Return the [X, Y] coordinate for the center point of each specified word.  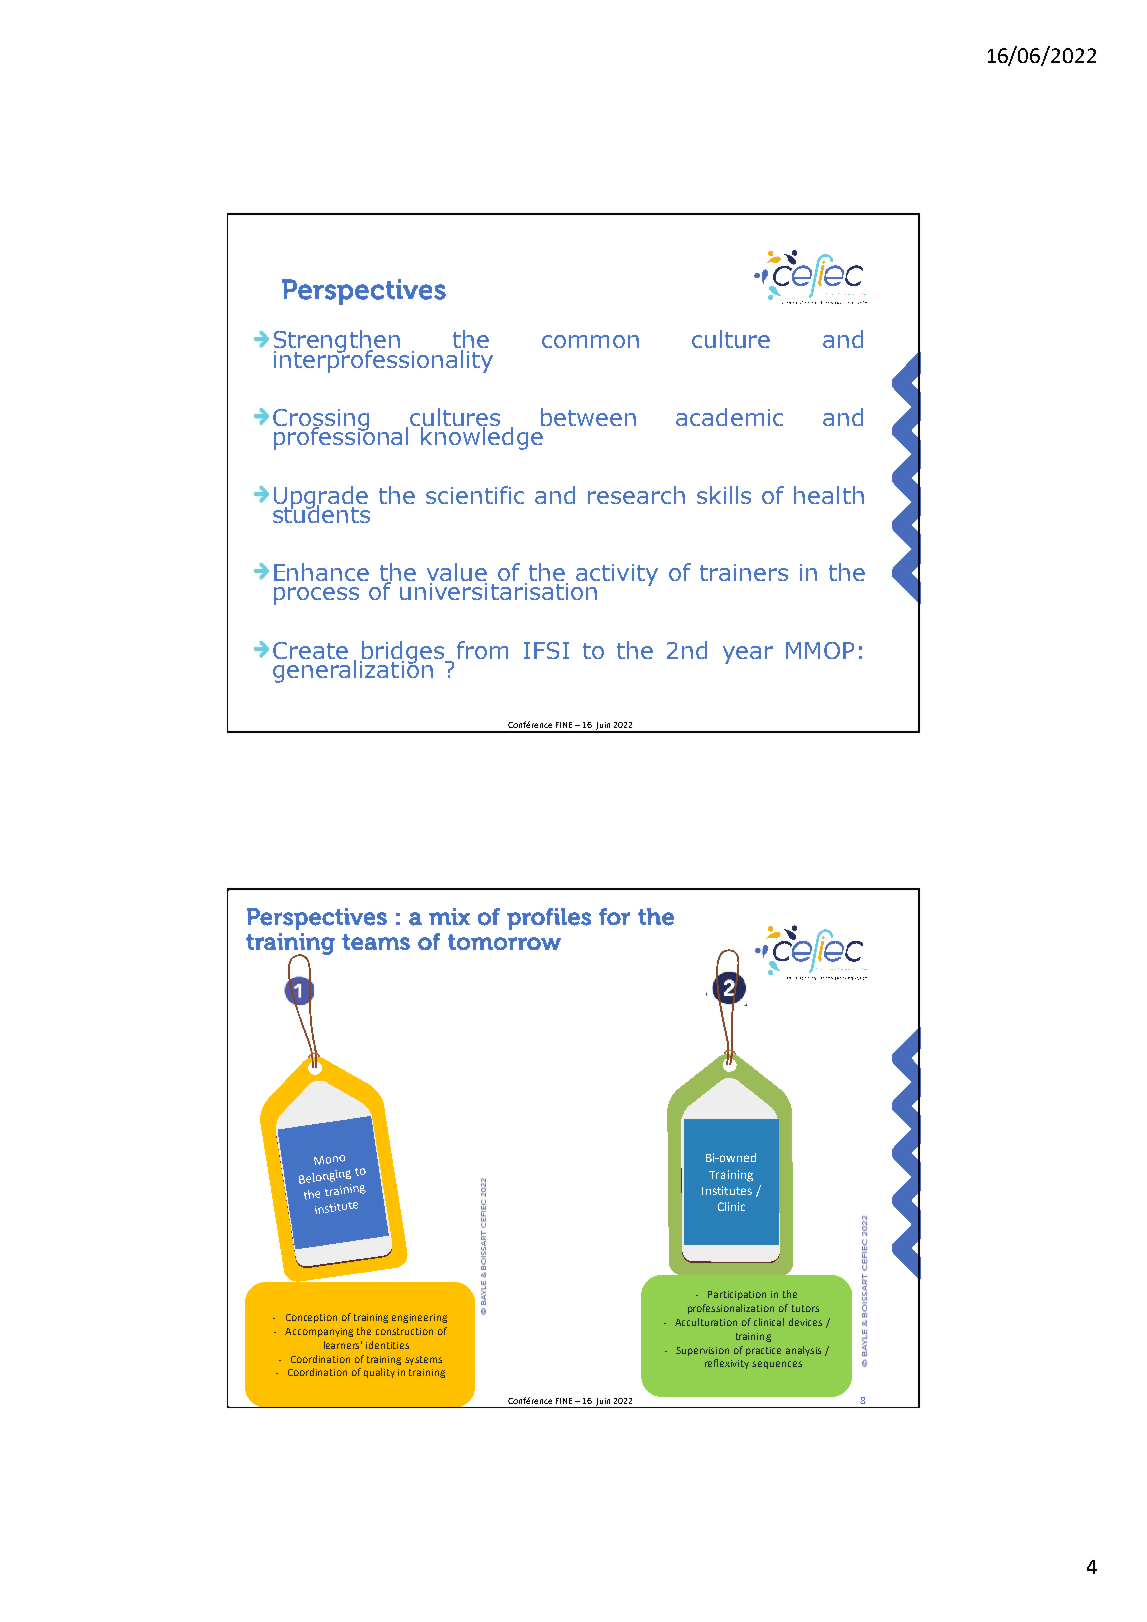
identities [387, 1345]
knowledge [483, 437]
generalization [353, 670]
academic [729, 417]
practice [763, 1351]
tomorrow [504, 942]
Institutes [727, 1190]
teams [376, 942]
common [590, 341]
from [482, 650]
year [748, 655]
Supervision [702, 1351]
